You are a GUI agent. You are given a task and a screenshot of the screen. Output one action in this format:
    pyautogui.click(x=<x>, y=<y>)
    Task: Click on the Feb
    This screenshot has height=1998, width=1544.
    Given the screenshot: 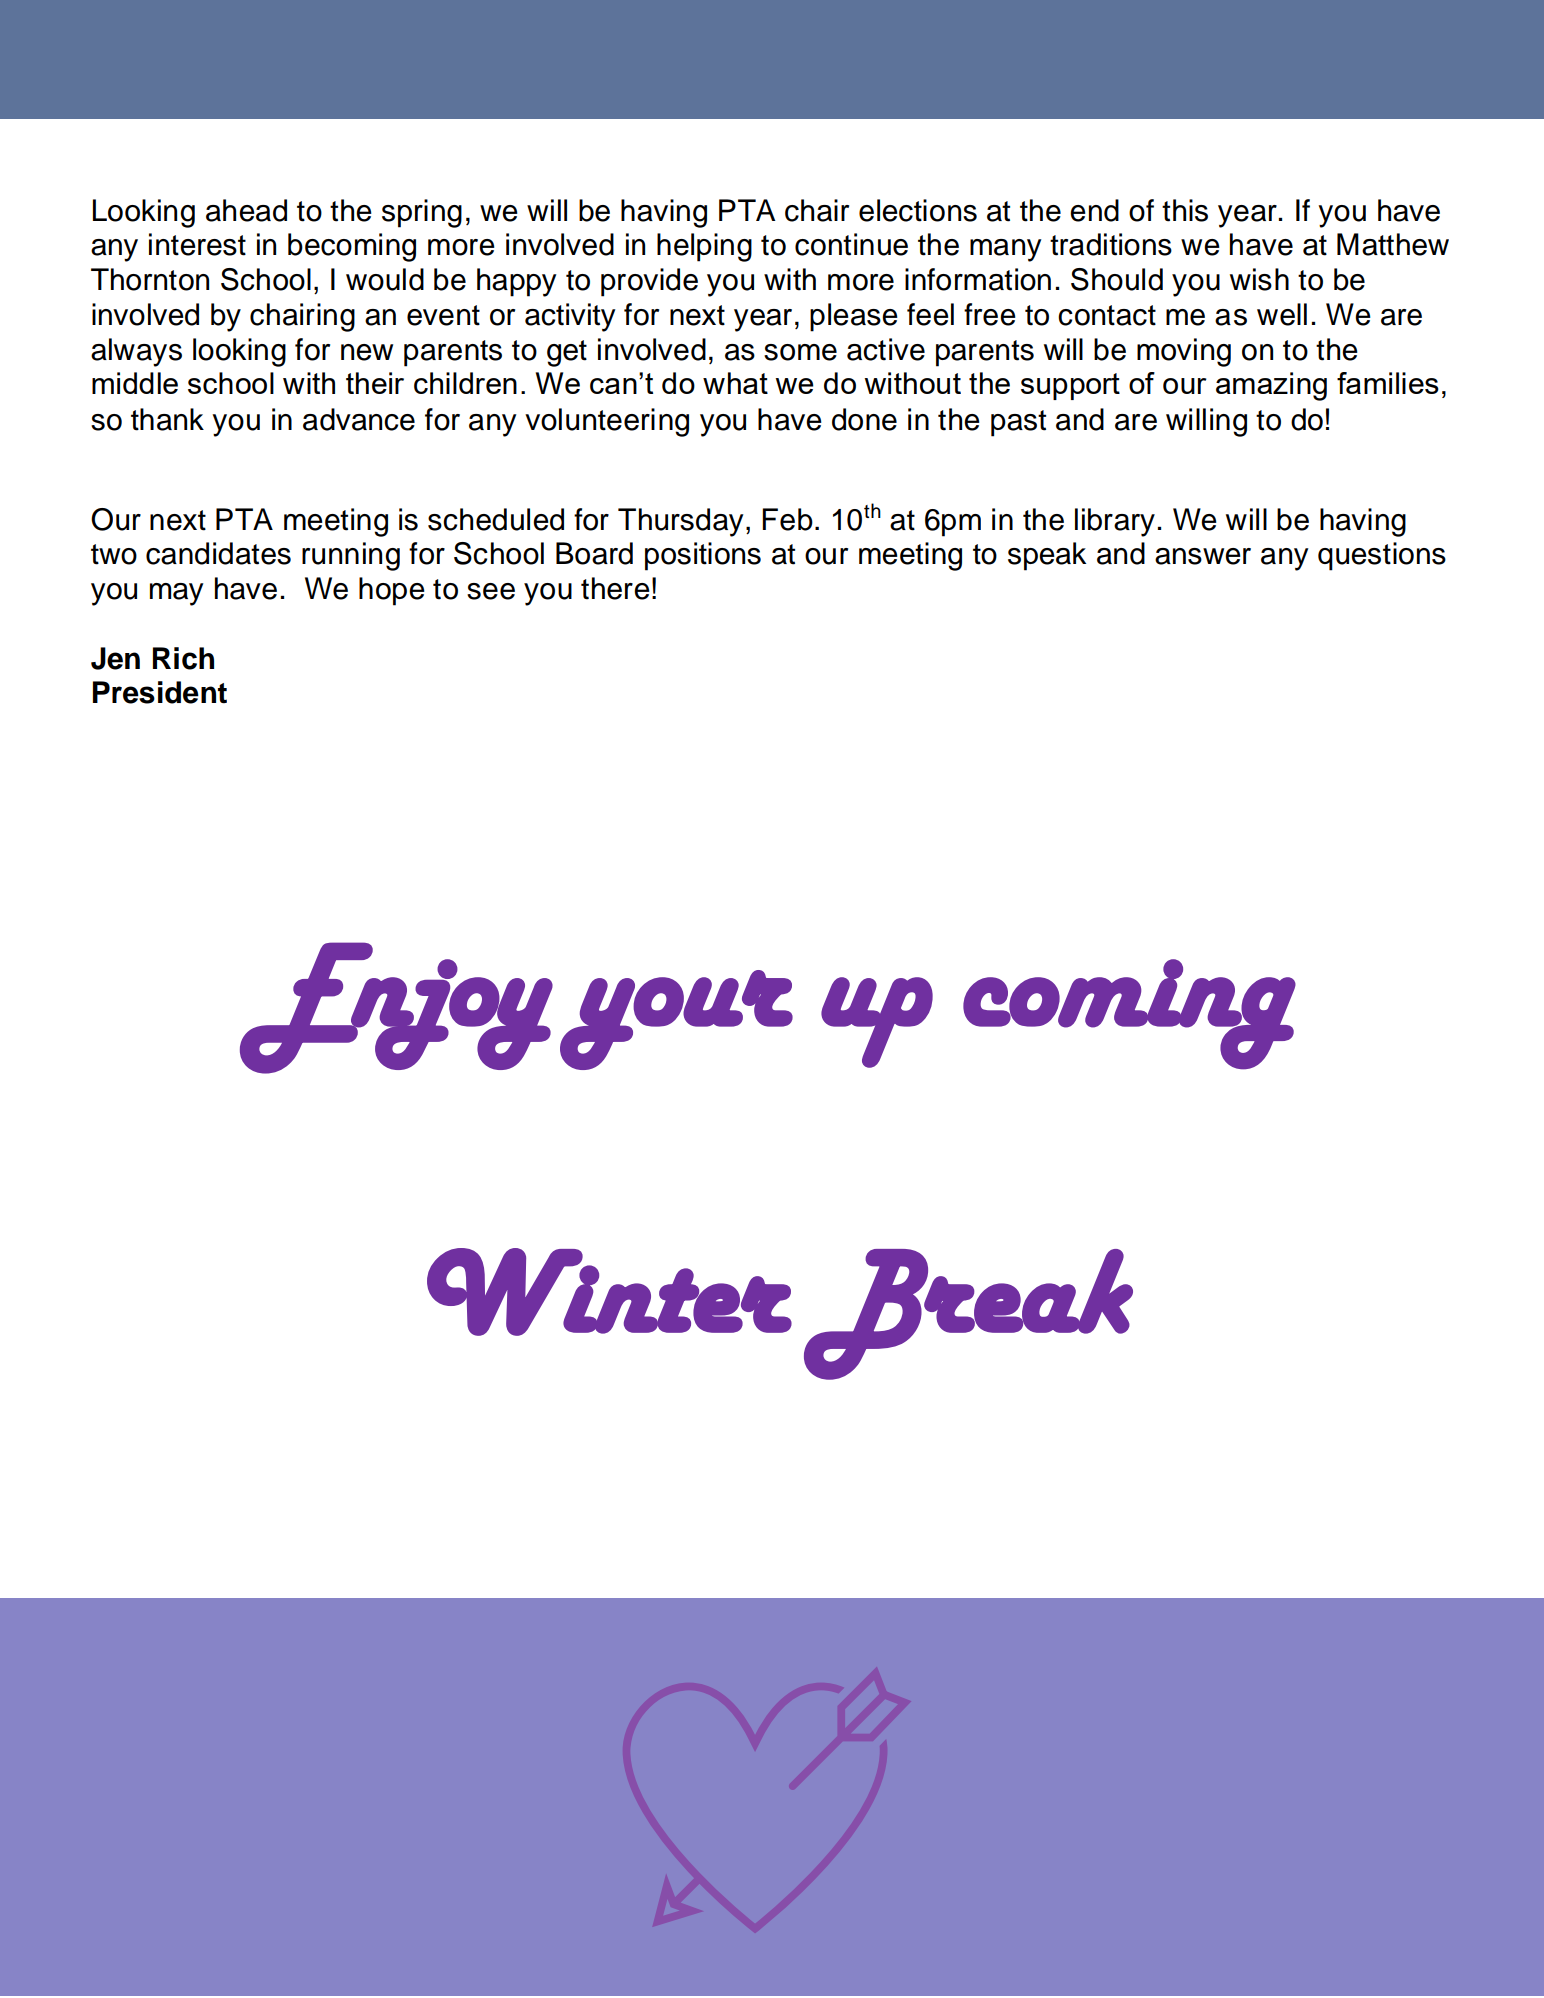 What is the action you would take?
    pyautogui.click(x=787, y=519)
